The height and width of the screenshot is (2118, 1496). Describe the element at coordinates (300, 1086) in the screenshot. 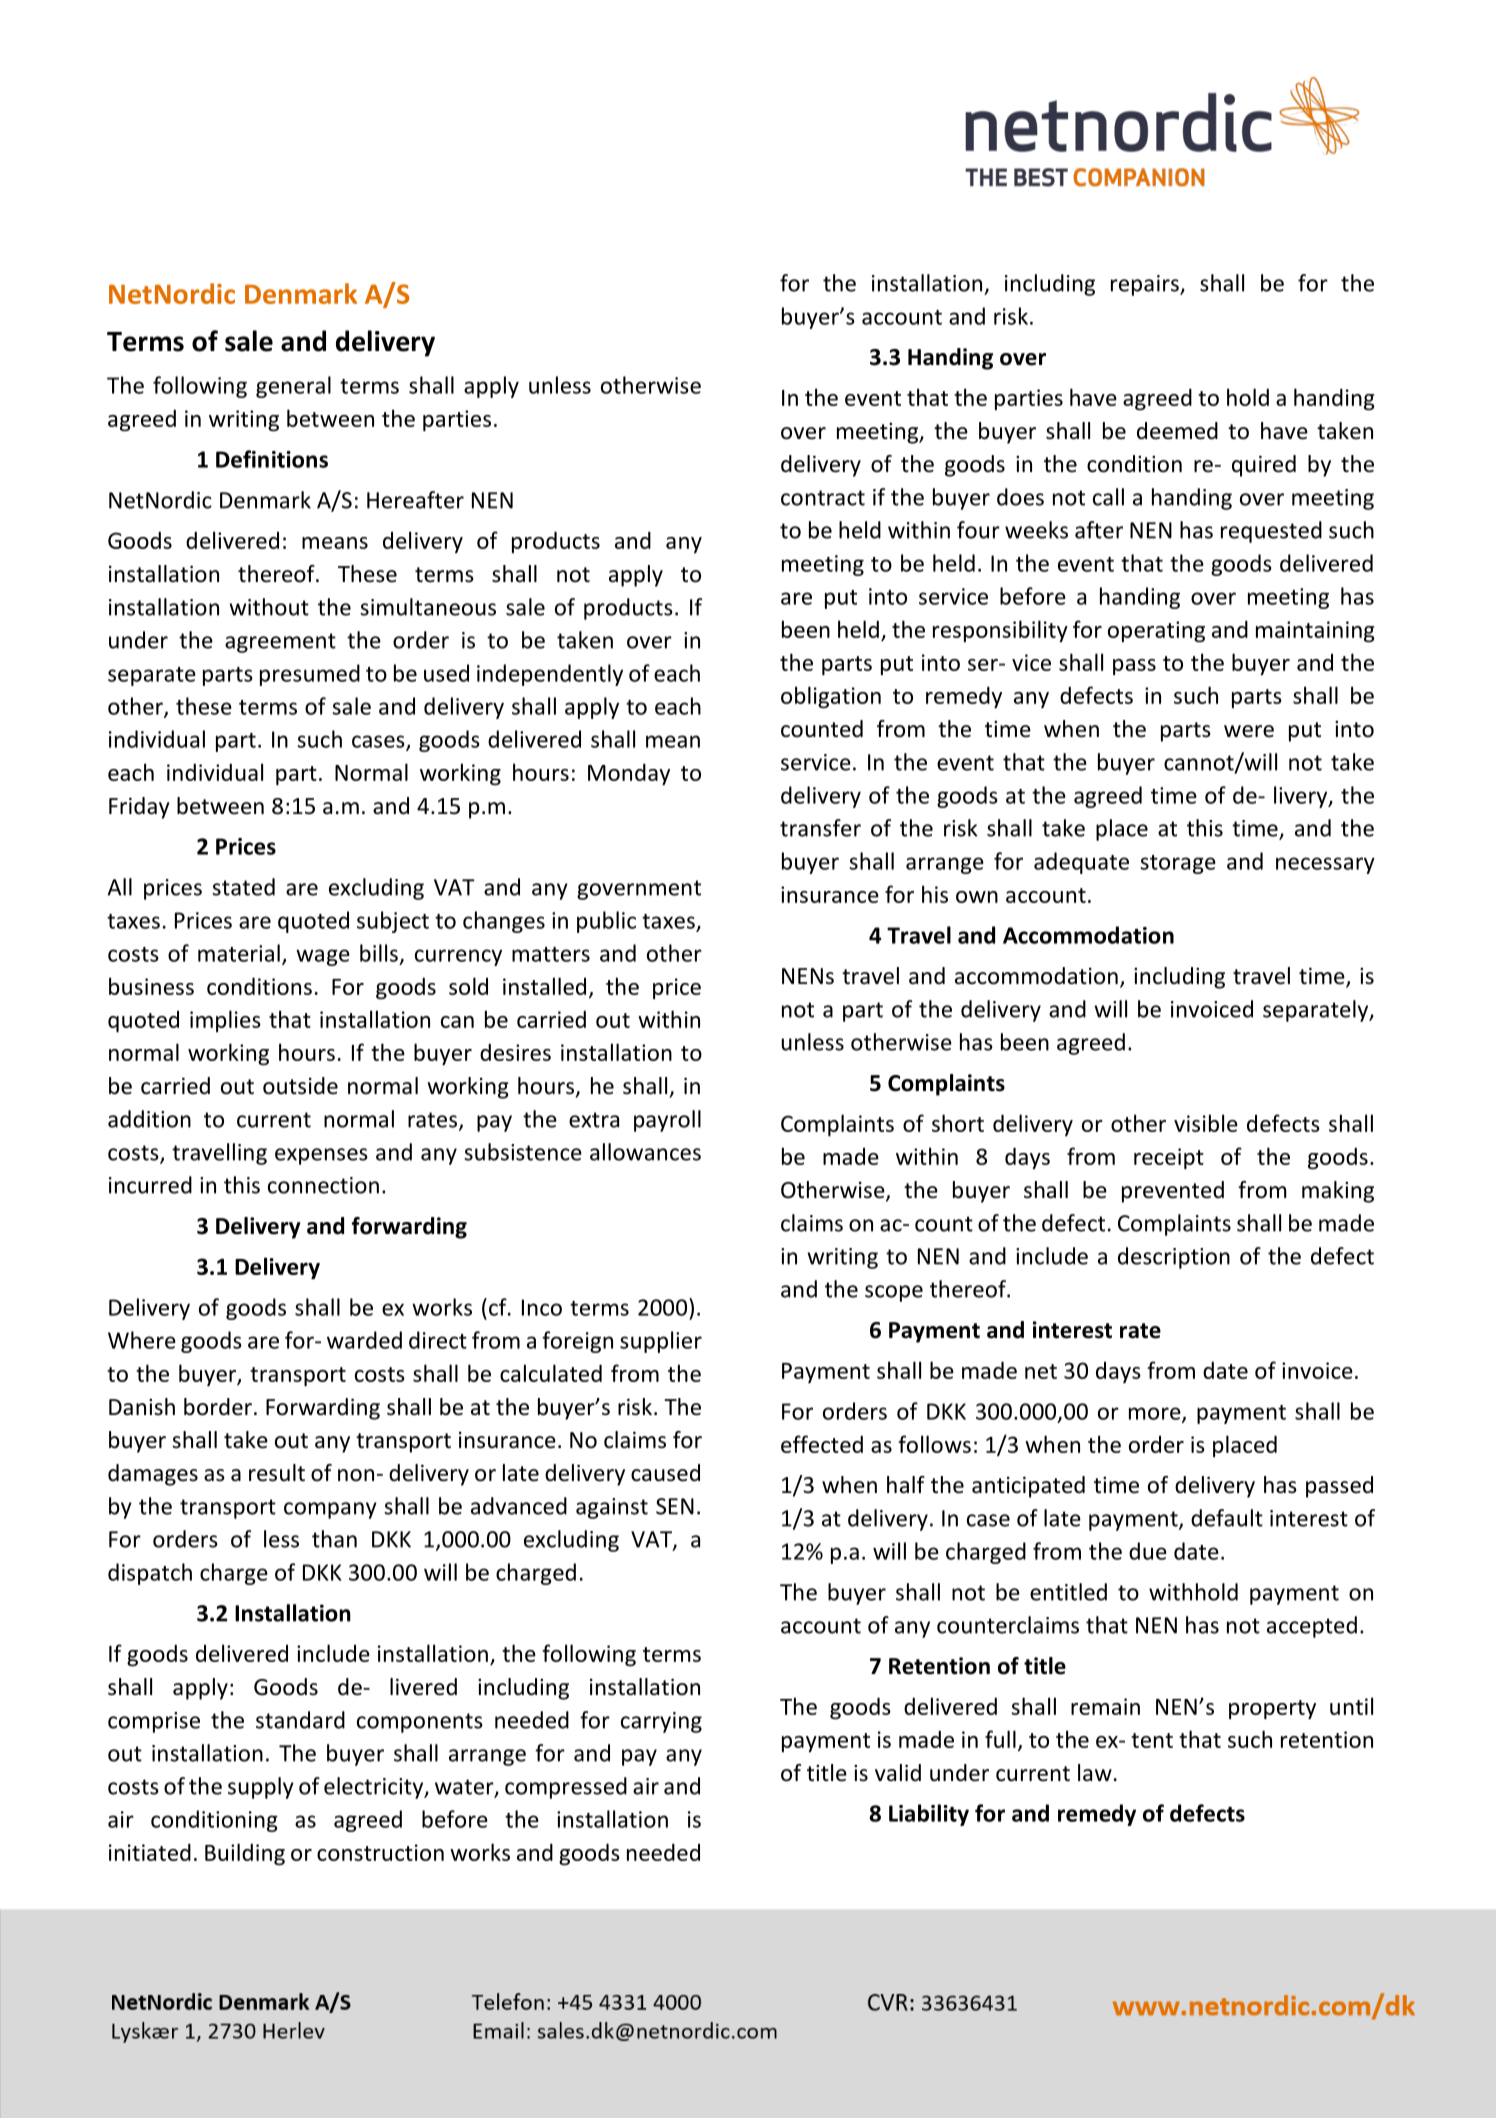

I see `outside` at that location.
